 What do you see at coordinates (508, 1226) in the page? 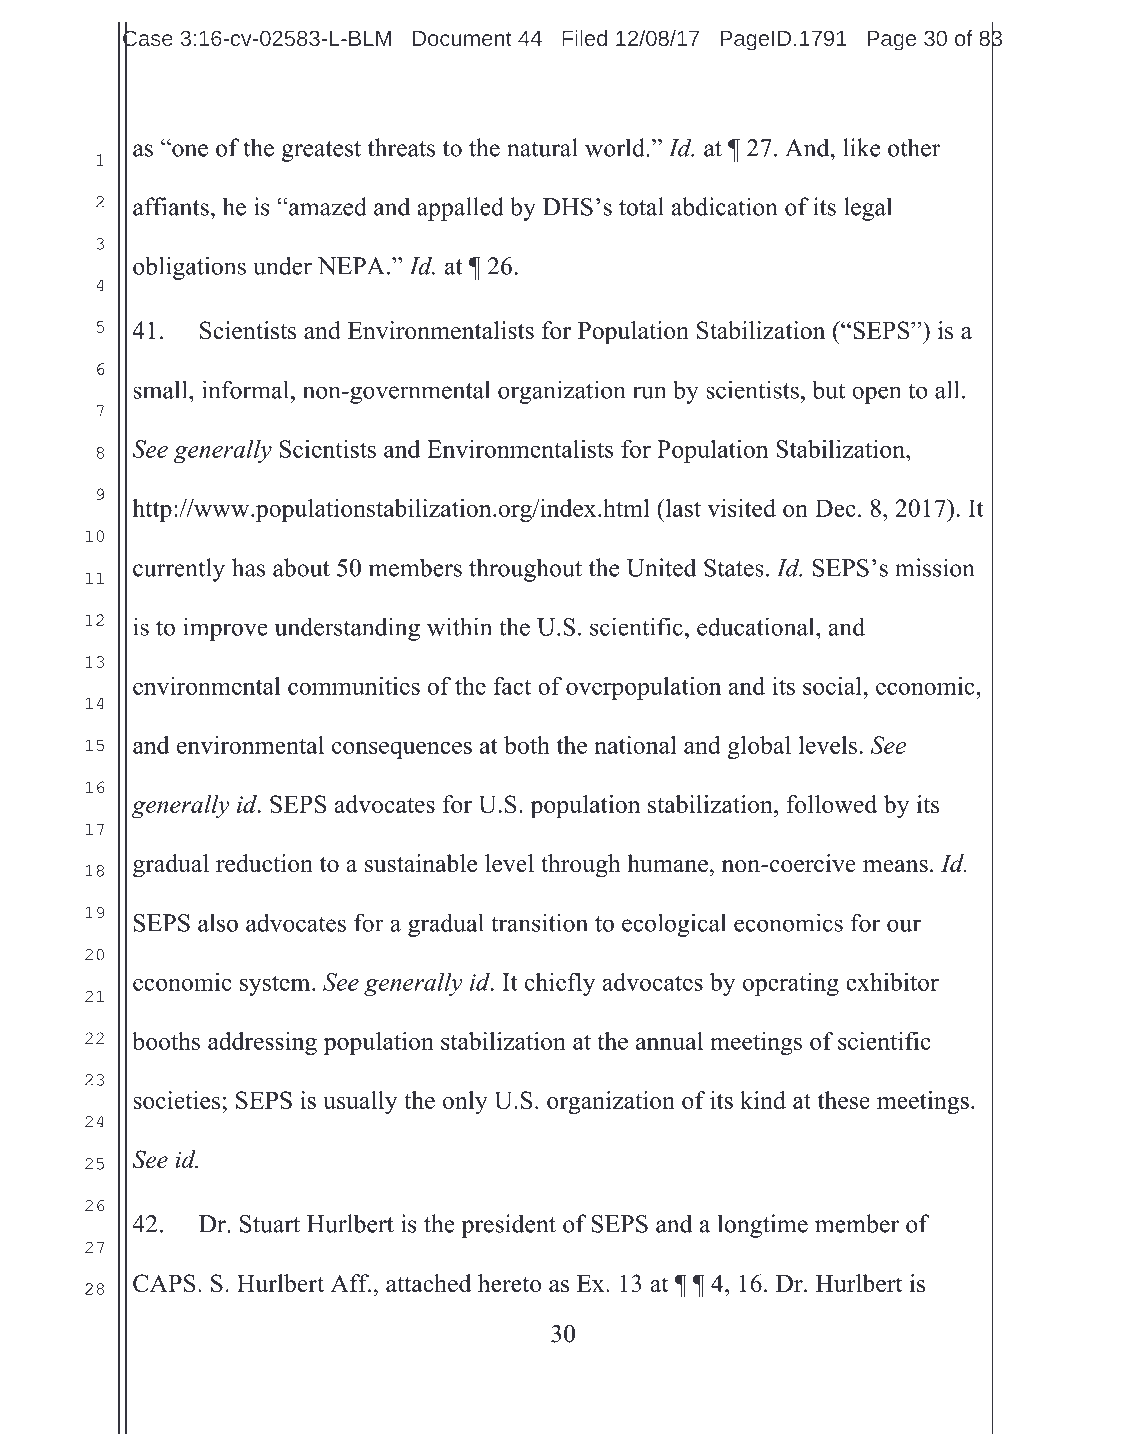
I see `president` at bounding box center [508, 1226].
